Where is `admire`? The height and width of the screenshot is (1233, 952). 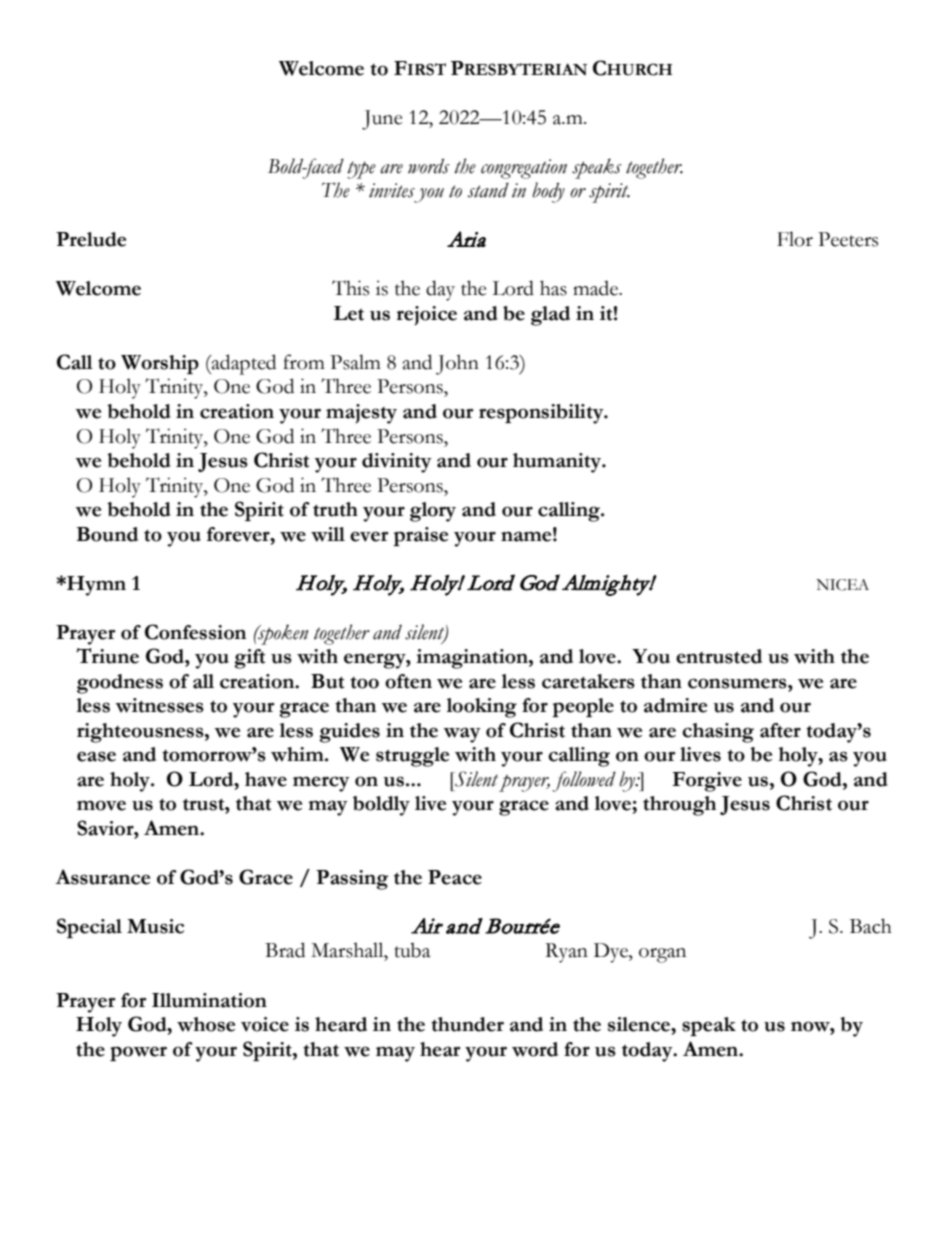
admire is located at coordinates (675, 705).
